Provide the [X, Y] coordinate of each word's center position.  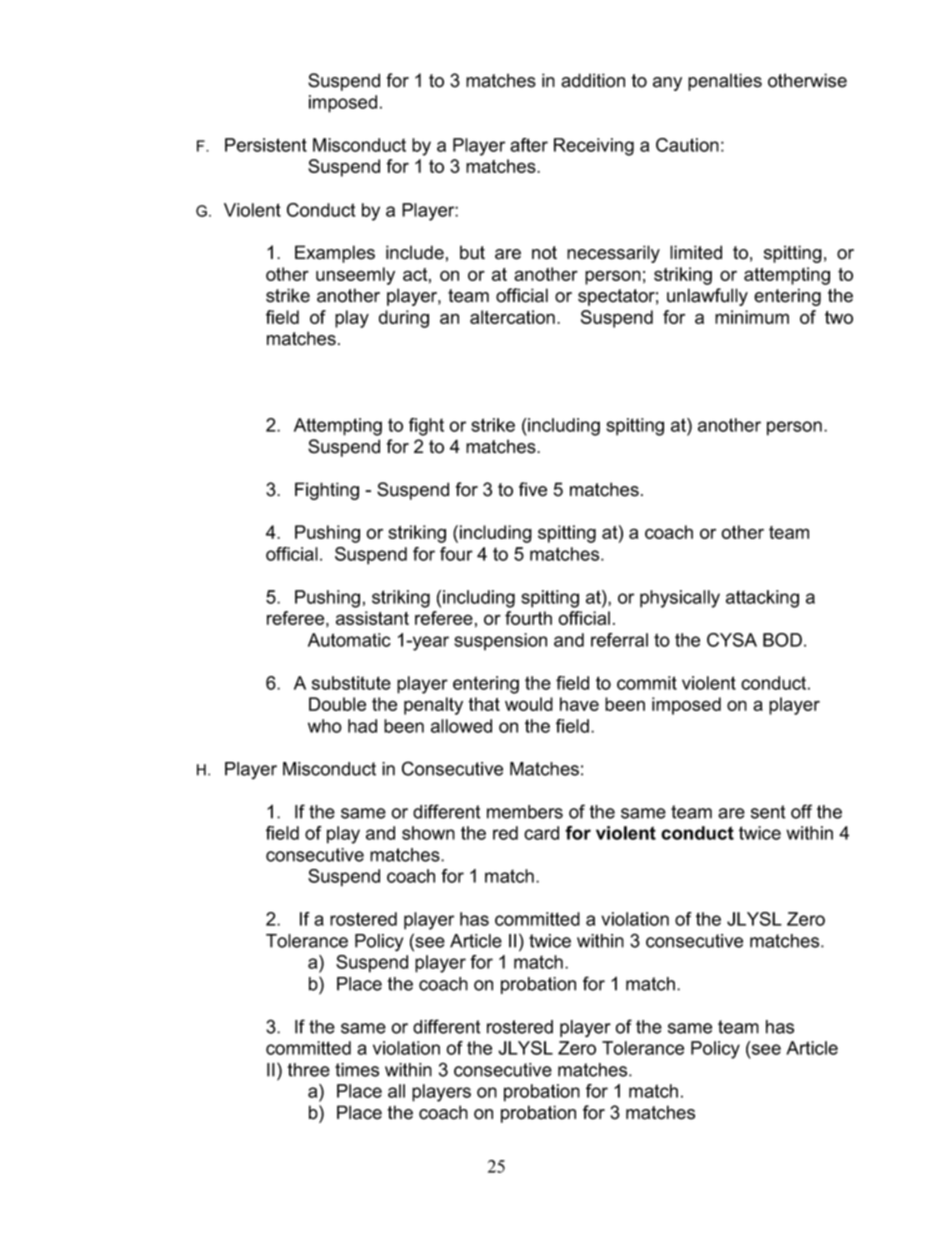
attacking [762, 599]
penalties [725, 82]
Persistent [266, 145]
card [541, 833]
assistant [372, 618]
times [357, 1070]
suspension [500, 642]
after [529, 145]
